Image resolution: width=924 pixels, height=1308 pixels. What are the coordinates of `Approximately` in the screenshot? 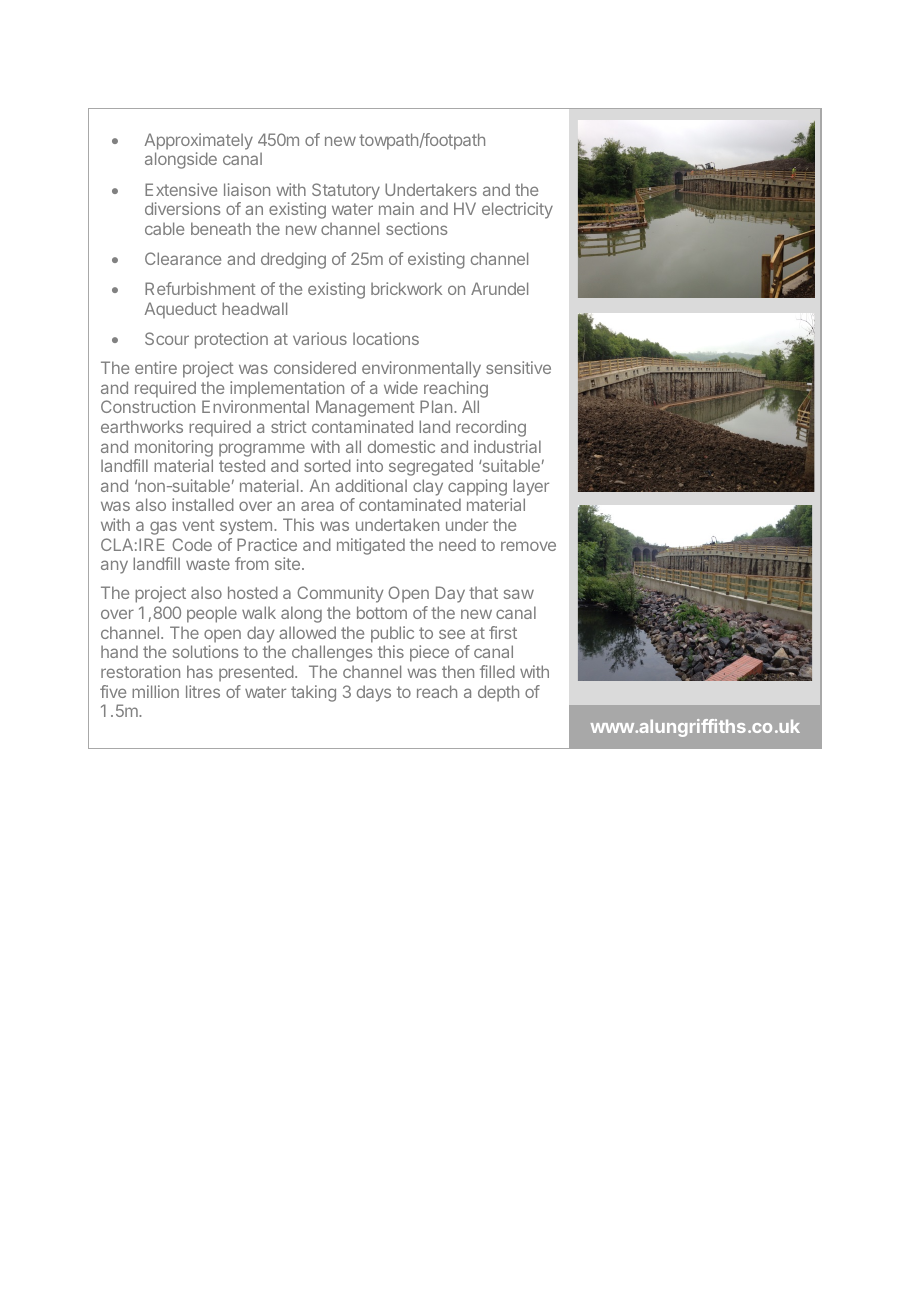 It's located at (199, 141).
